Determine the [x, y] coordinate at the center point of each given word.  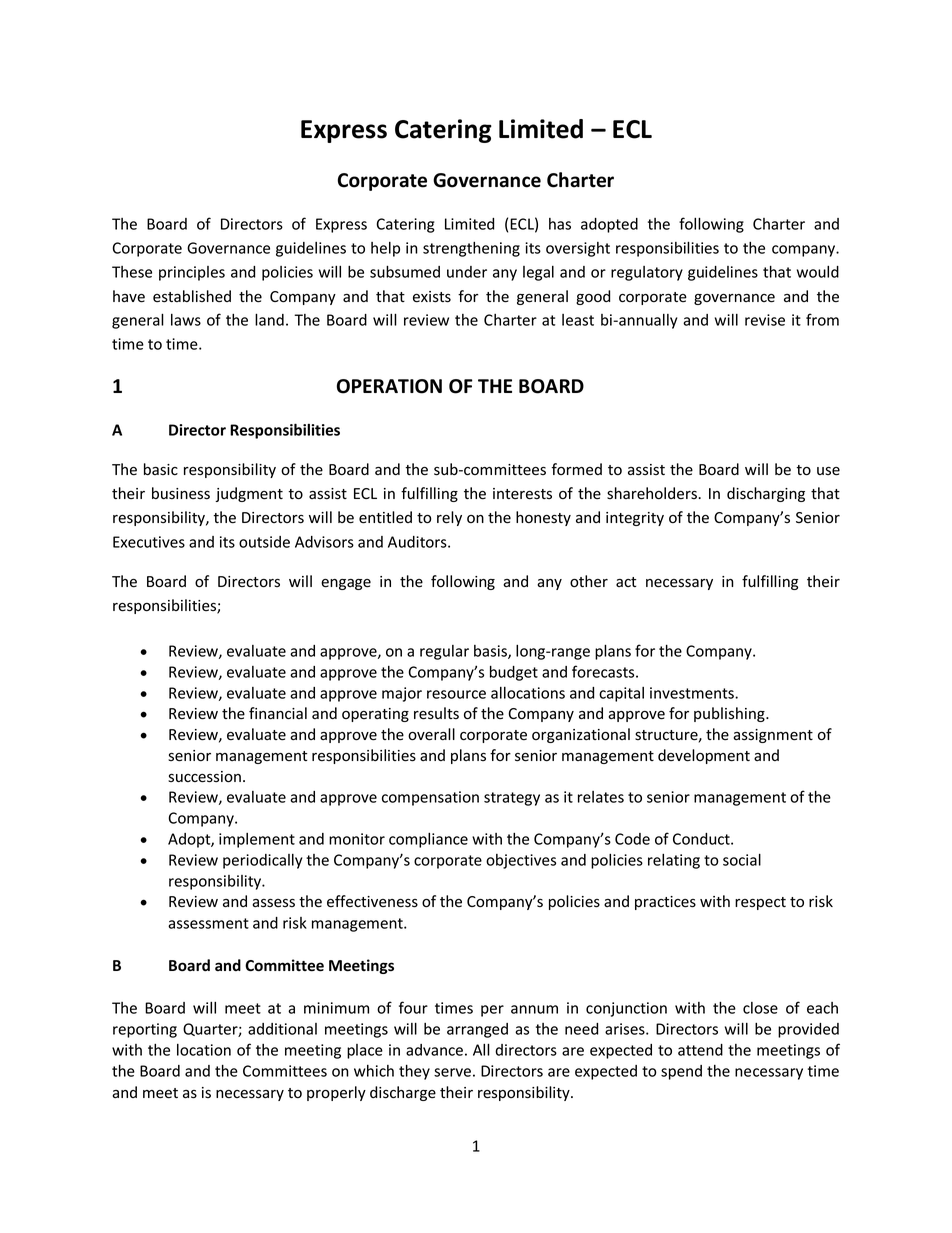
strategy [512, 799]
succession [204, 777]
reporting [145, 1030]
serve [452, 1072]
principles [192, 273]
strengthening [471, 249]
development [704, 756]
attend [700, 1050]
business [181, 493]
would [818, 272]
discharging [766, 494]
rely [449, 518]
